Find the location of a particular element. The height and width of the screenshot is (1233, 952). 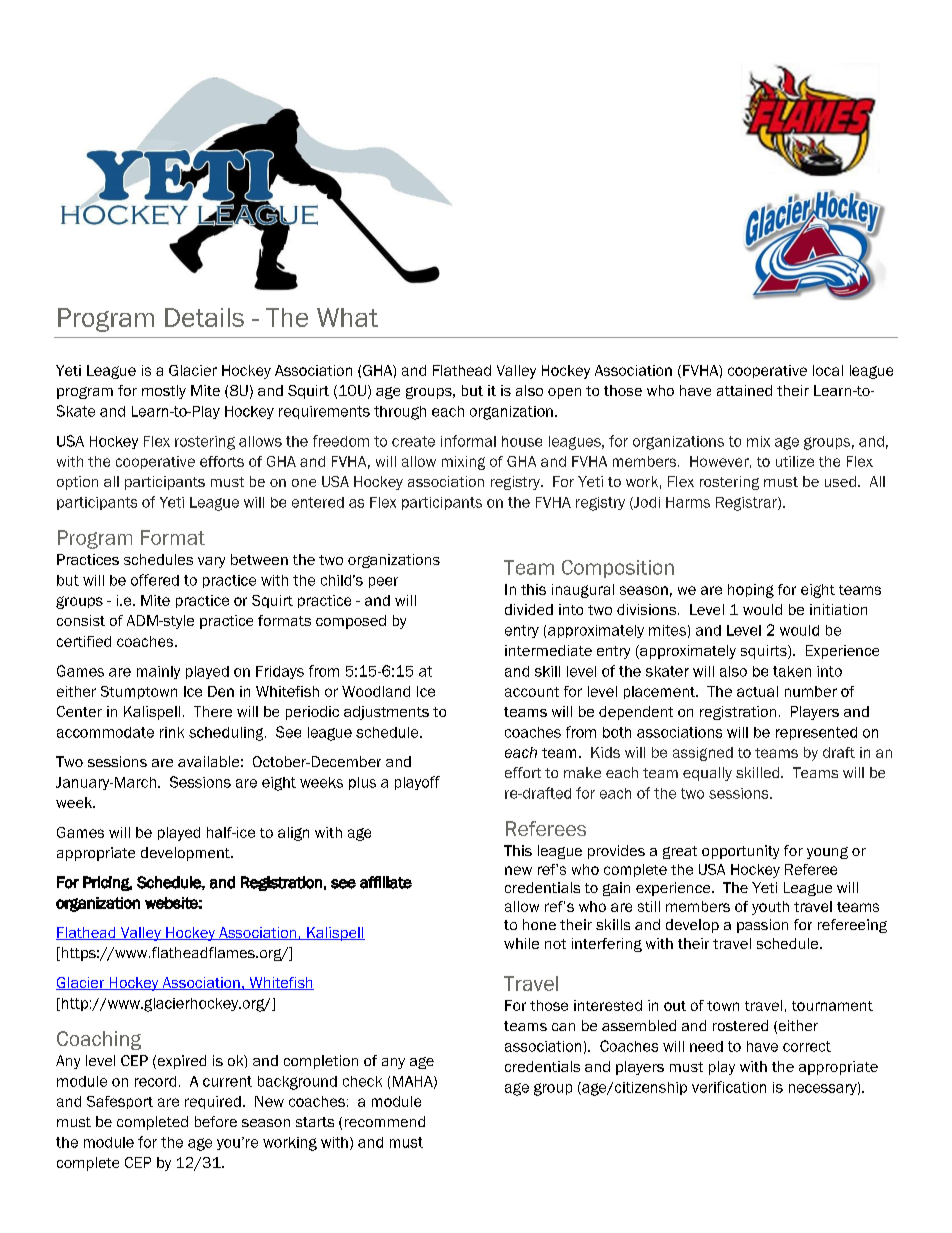

record is located at coordinates (155, 1081).
